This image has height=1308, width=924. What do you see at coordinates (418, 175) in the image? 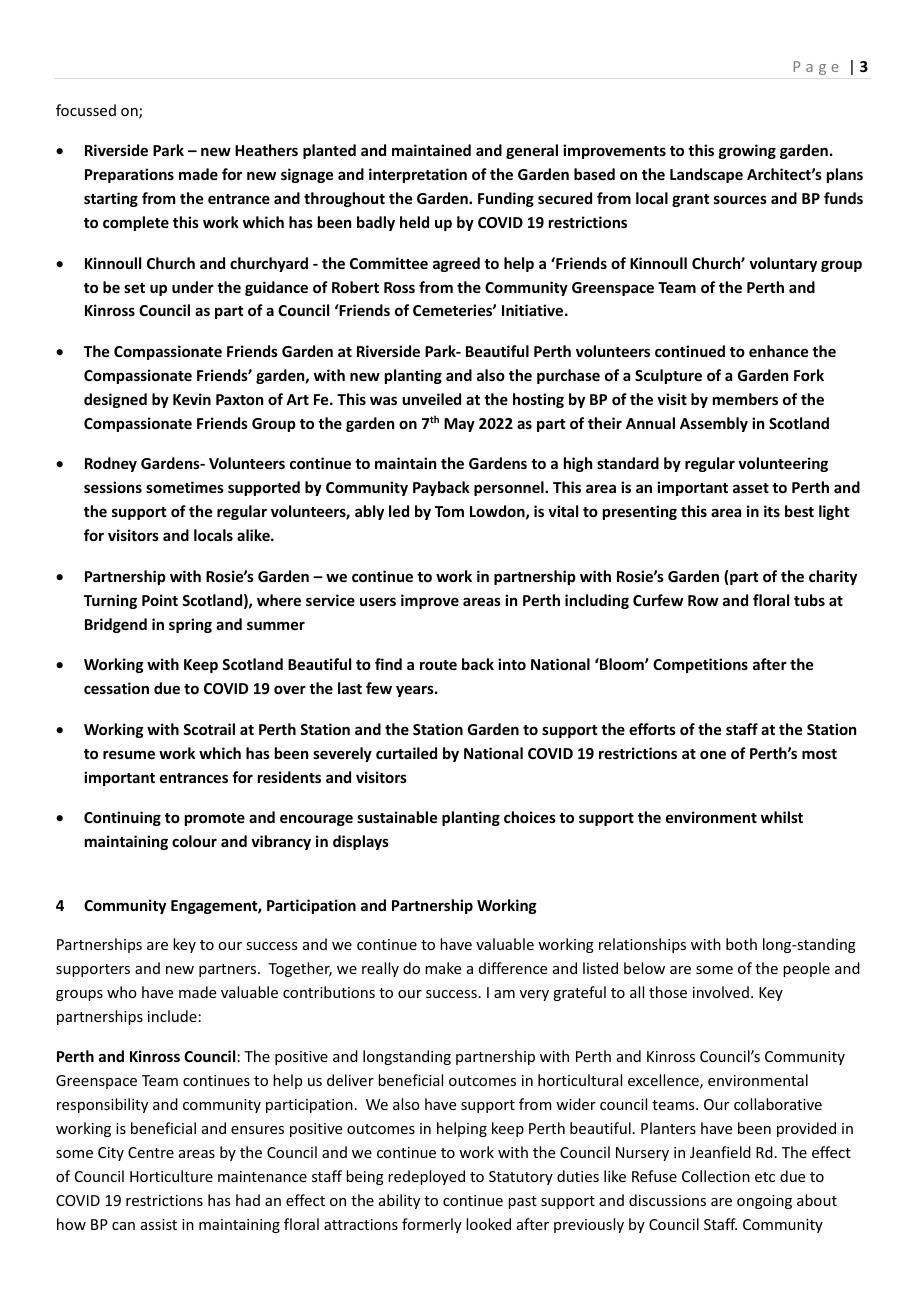
I see `interpretation` at bounding box center [418, 175].
